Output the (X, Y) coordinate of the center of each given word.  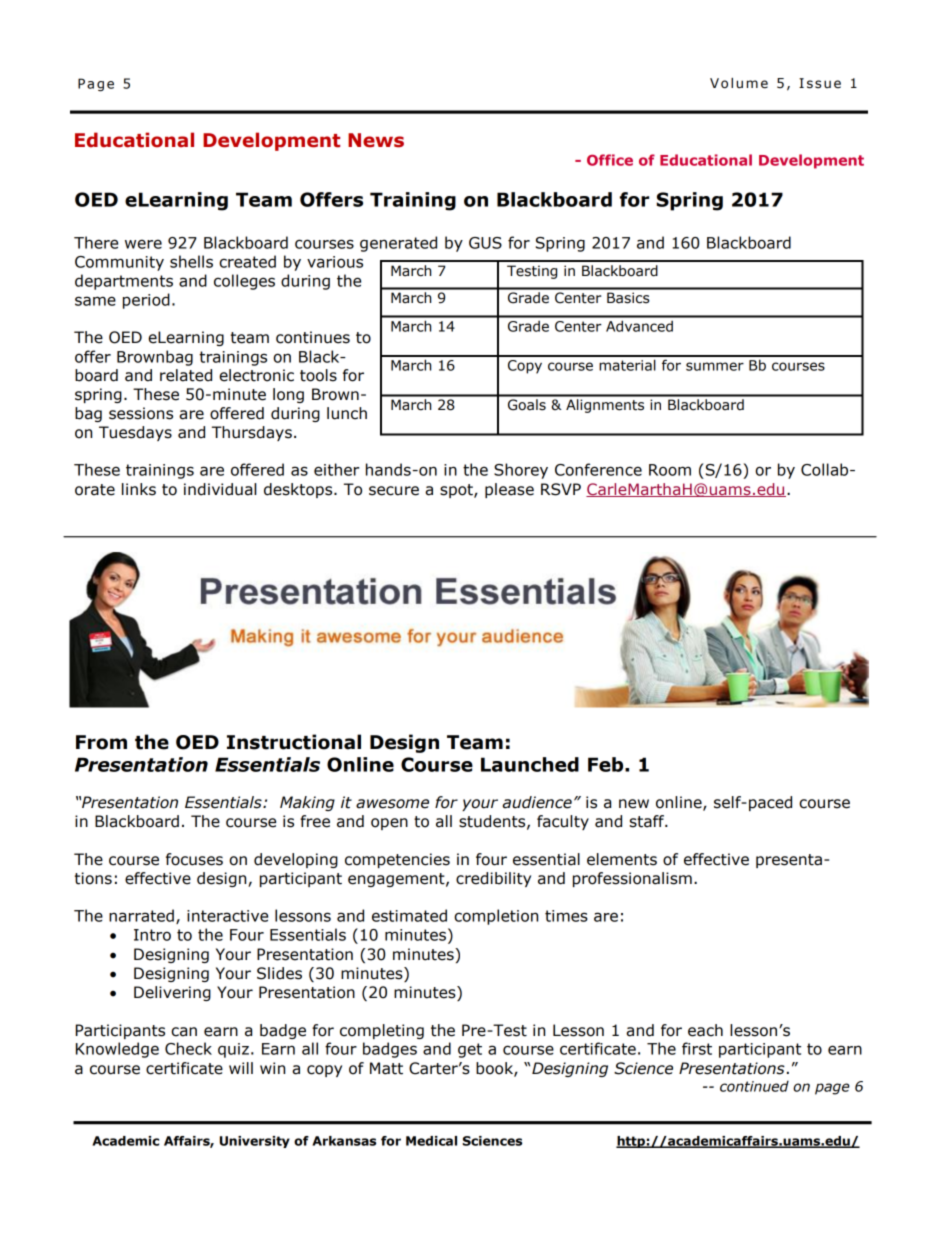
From (101, 742)
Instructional (294, 742)
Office (610, 160)
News (376, 140)
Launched (530, 764)
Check (188, 1048)
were (143, 244)
